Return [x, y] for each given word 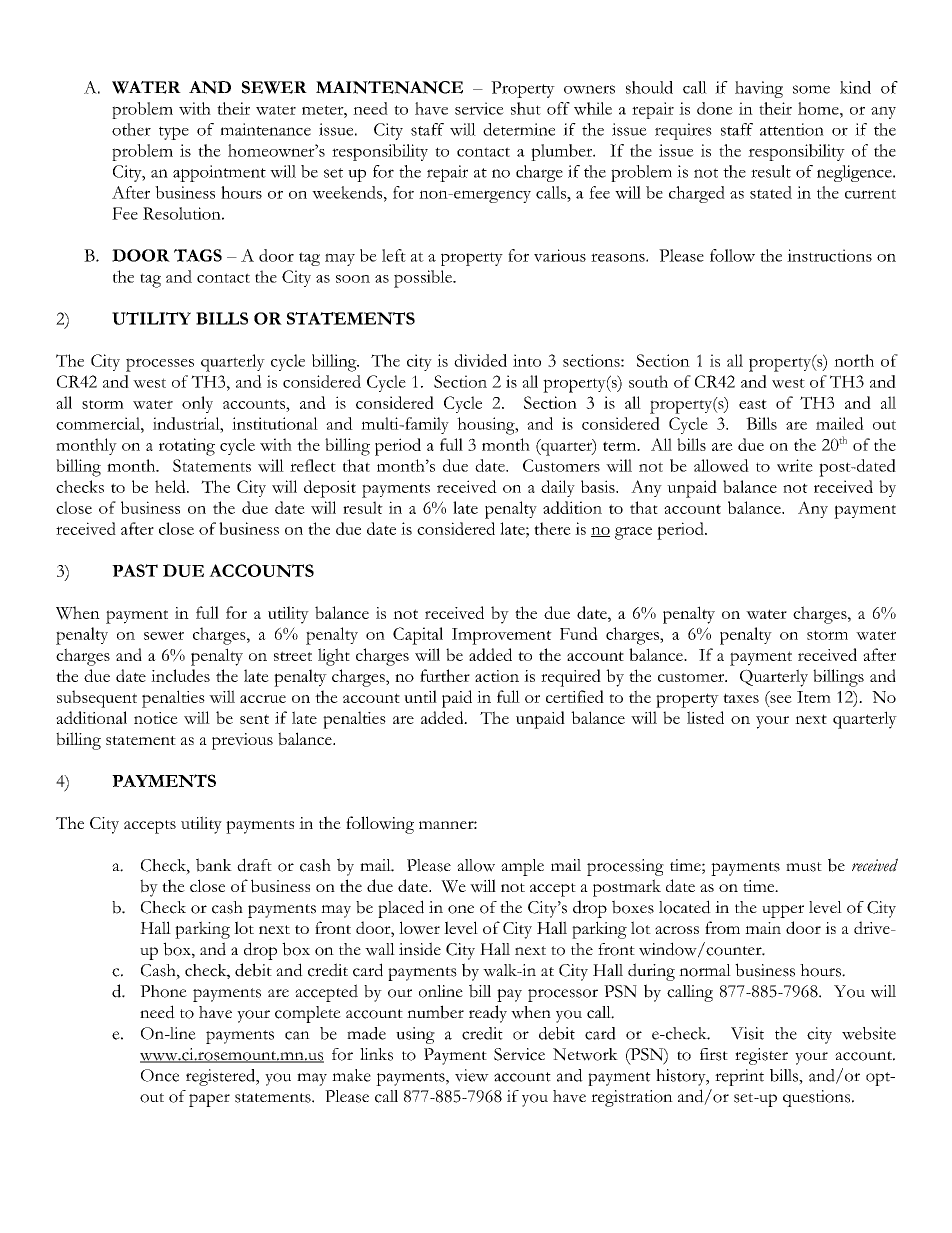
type [174, 133]
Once [160, 1075]
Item [814, 697]
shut [526, 108]
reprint [739, 1077]
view [472, 1075]
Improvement [502, 636]
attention [792, 129]
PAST [135, 570]
